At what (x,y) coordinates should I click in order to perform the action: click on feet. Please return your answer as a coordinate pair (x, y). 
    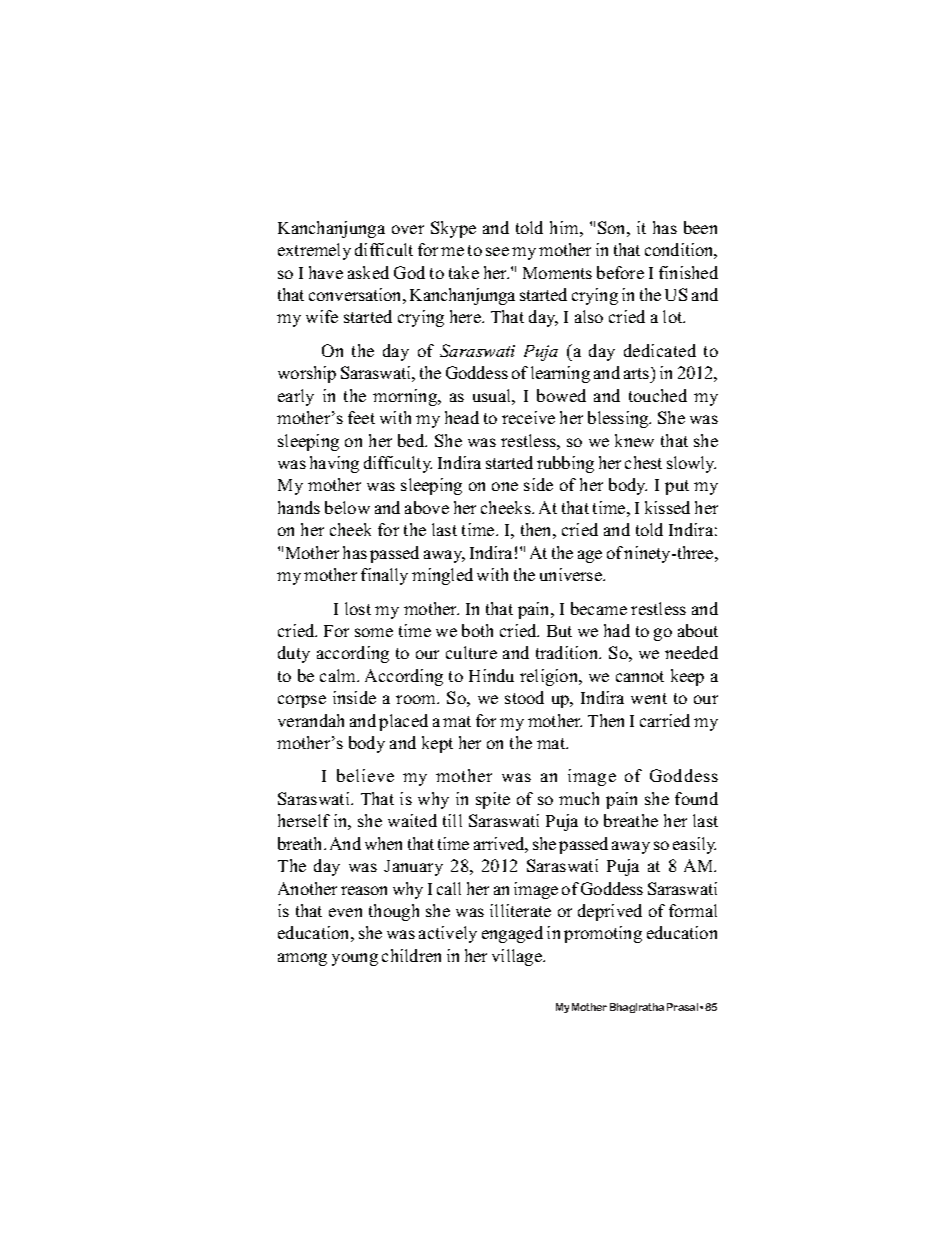
    Looking at the image, I should click on (361, 417).
